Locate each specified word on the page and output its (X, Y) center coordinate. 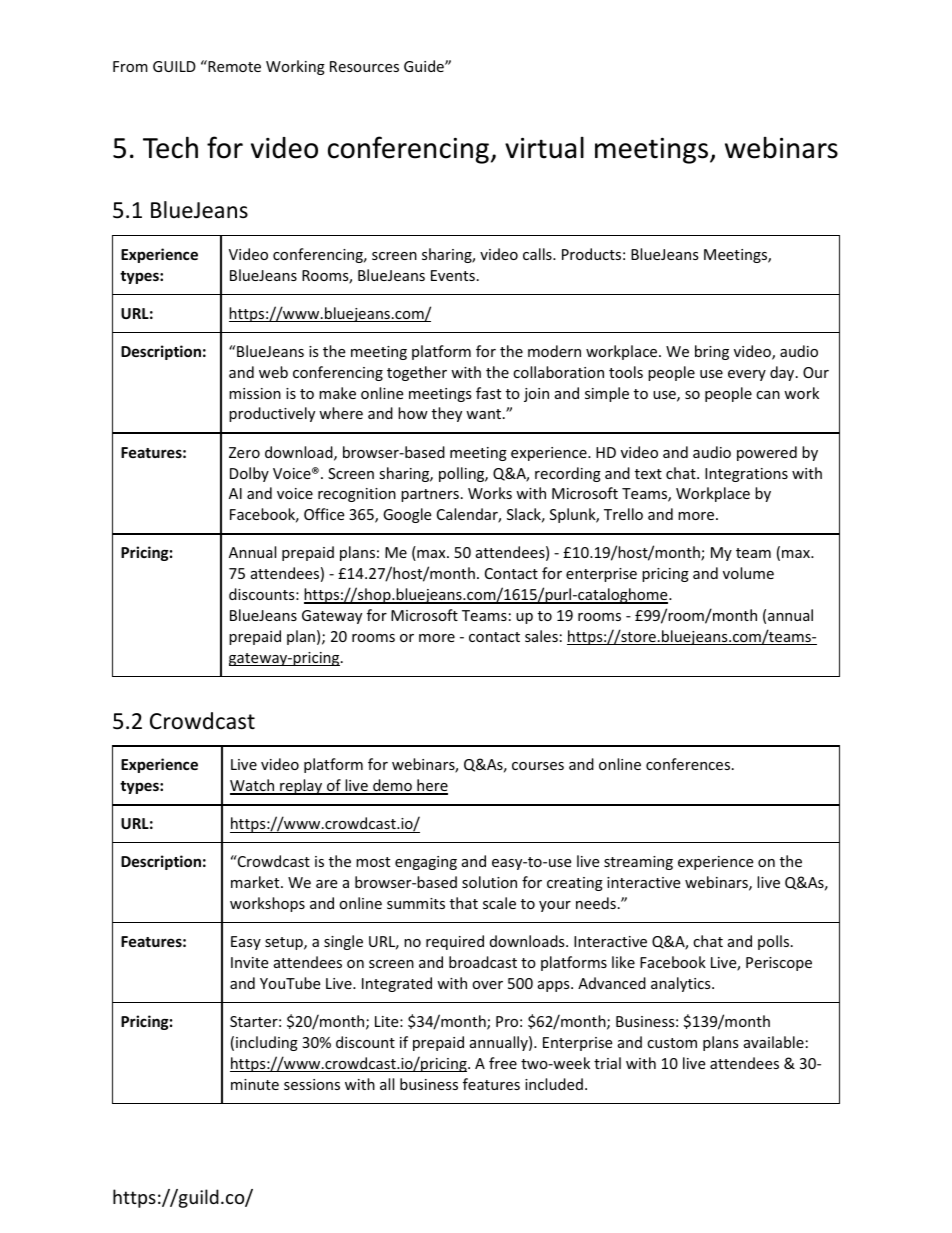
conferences (689, 764)
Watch (253, 786)
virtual (544, 148)
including (267, 1043)
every (747, 375)
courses (538, 766)
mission (255, 393)
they (447, 414)
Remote (233, 66)
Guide (425, 66)
